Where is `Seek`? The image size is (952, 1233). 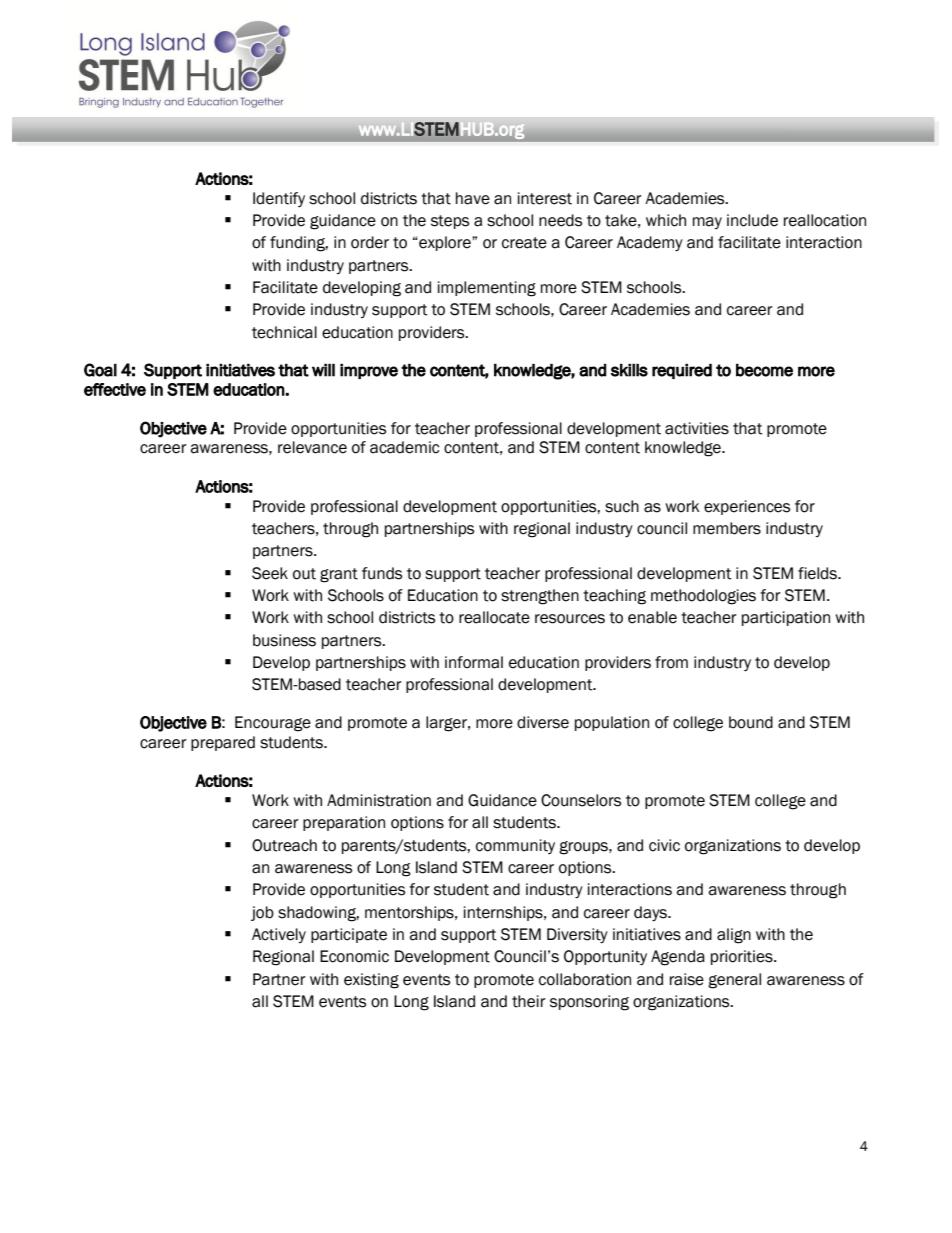 Seek is located at coordinates (270, 573).
